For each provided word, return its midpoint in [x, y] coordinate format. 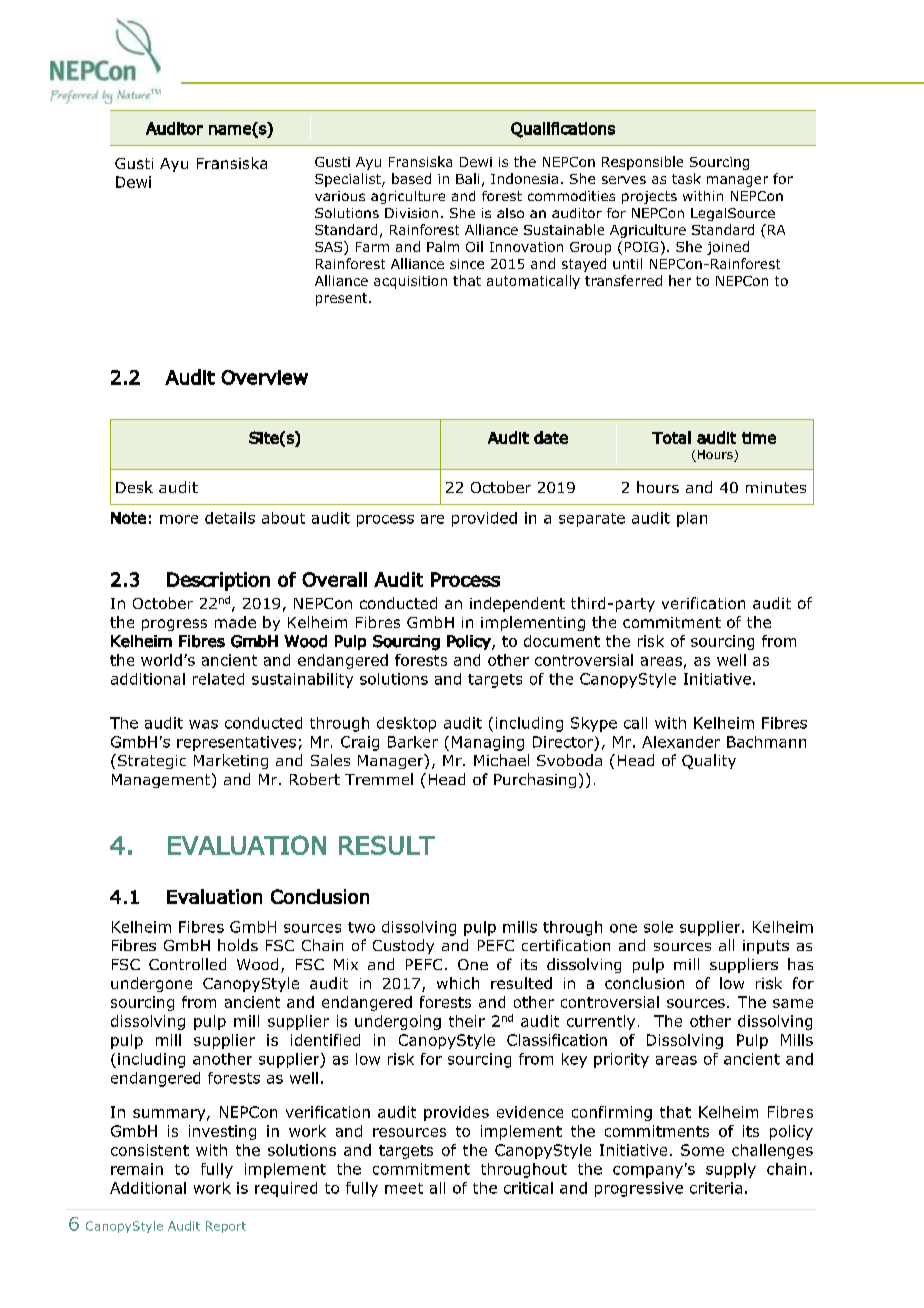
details [230, 518]
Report [226, 1227]
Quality [709, 761]
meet [404, 1188]
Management [162, 780]
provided [484, 519]
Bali [467, 178]
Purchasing [535, 780]
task [686, 178]
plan [692, 519]
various [340, 196]
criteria [716, 1188]
